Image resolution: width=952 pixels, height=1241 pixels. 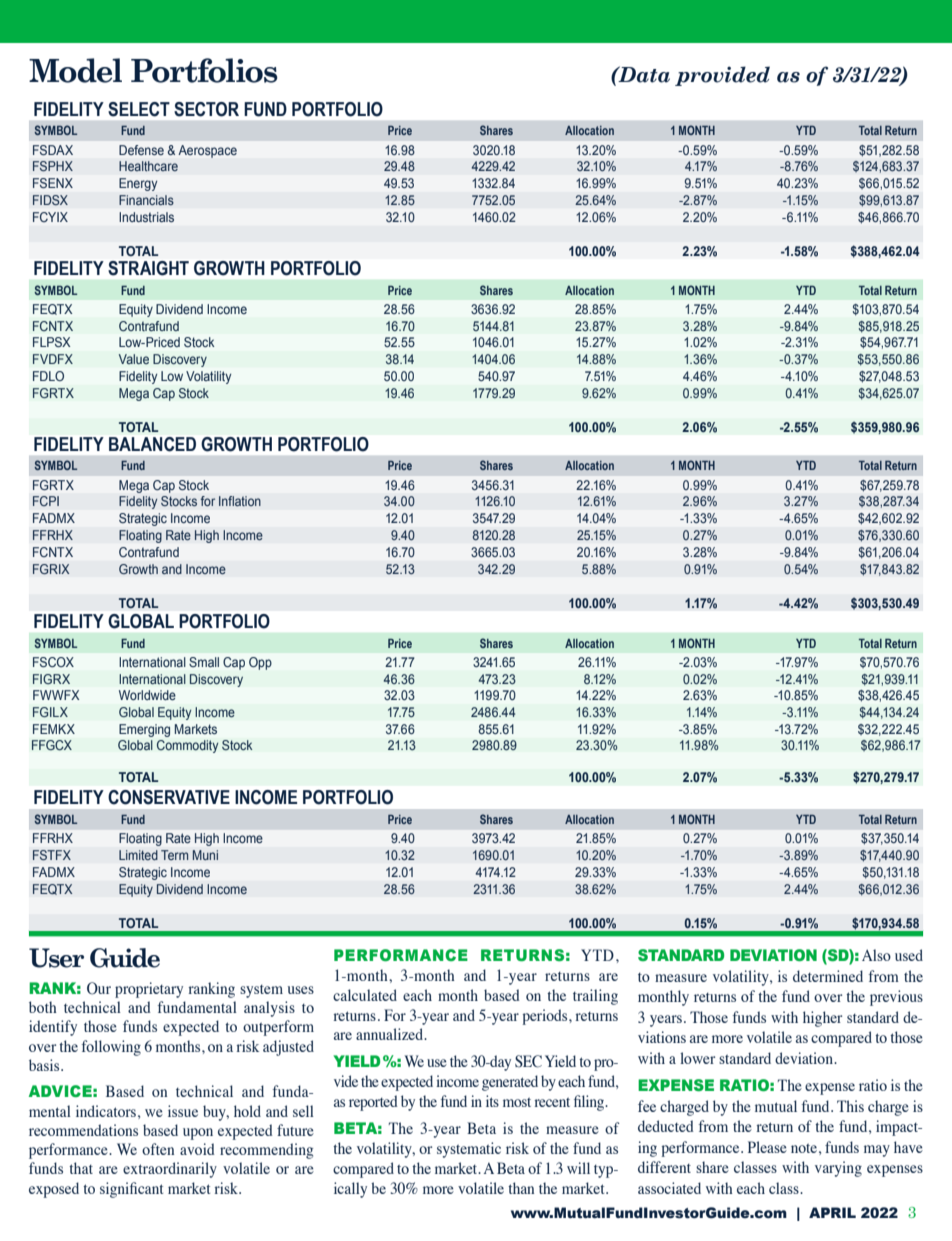 I want to click on SELECT, so click(x=139, y=109).
